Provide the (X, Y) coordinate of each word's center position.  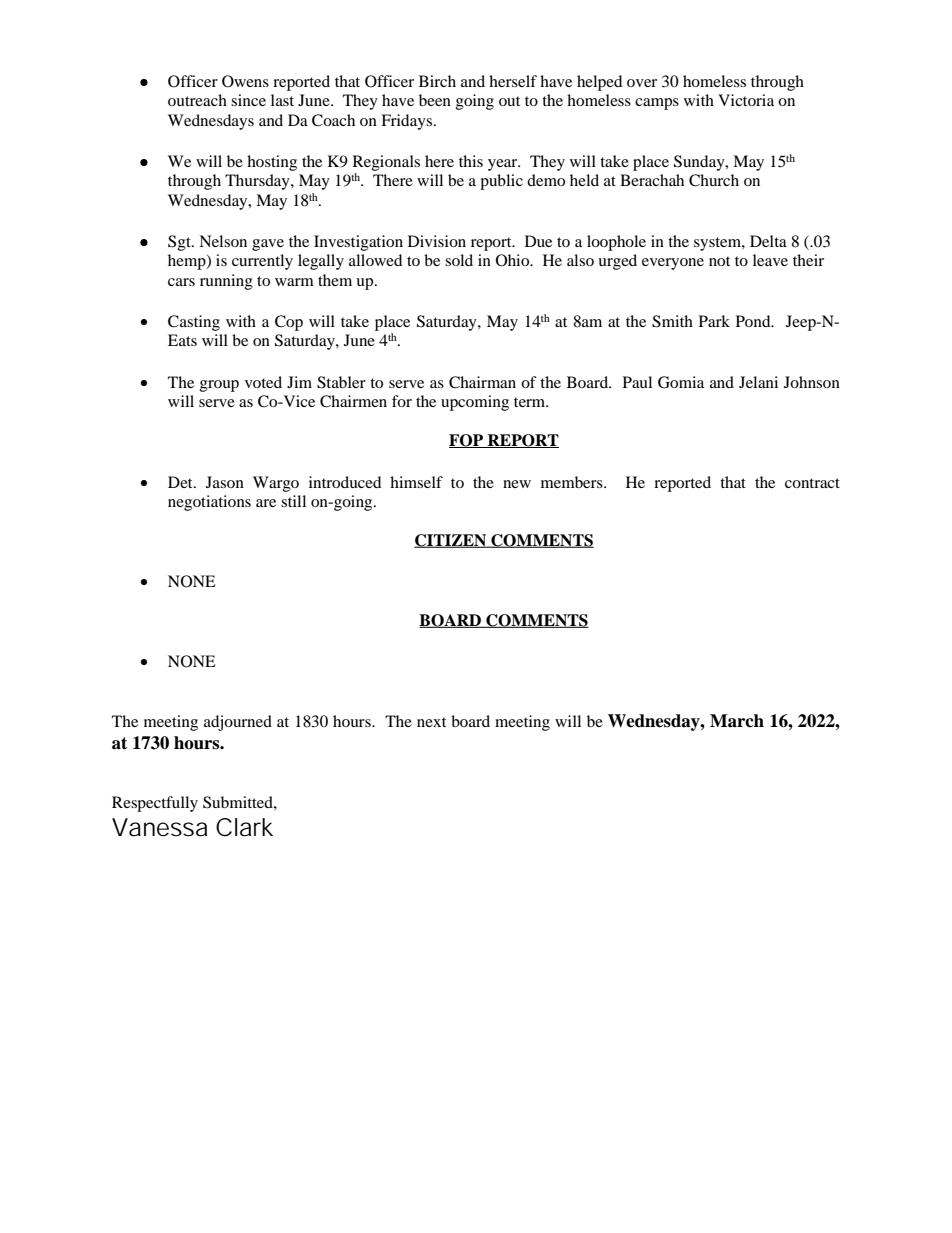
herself (513, 81)
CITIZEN (451, 541)
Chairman (482, 382)
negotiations (209, 503)
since (248, 100)
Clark (244, 827)
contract (812, 483)
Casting (194, 323)
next (431, 722)
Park (714, 321)
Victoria (746, 100)
